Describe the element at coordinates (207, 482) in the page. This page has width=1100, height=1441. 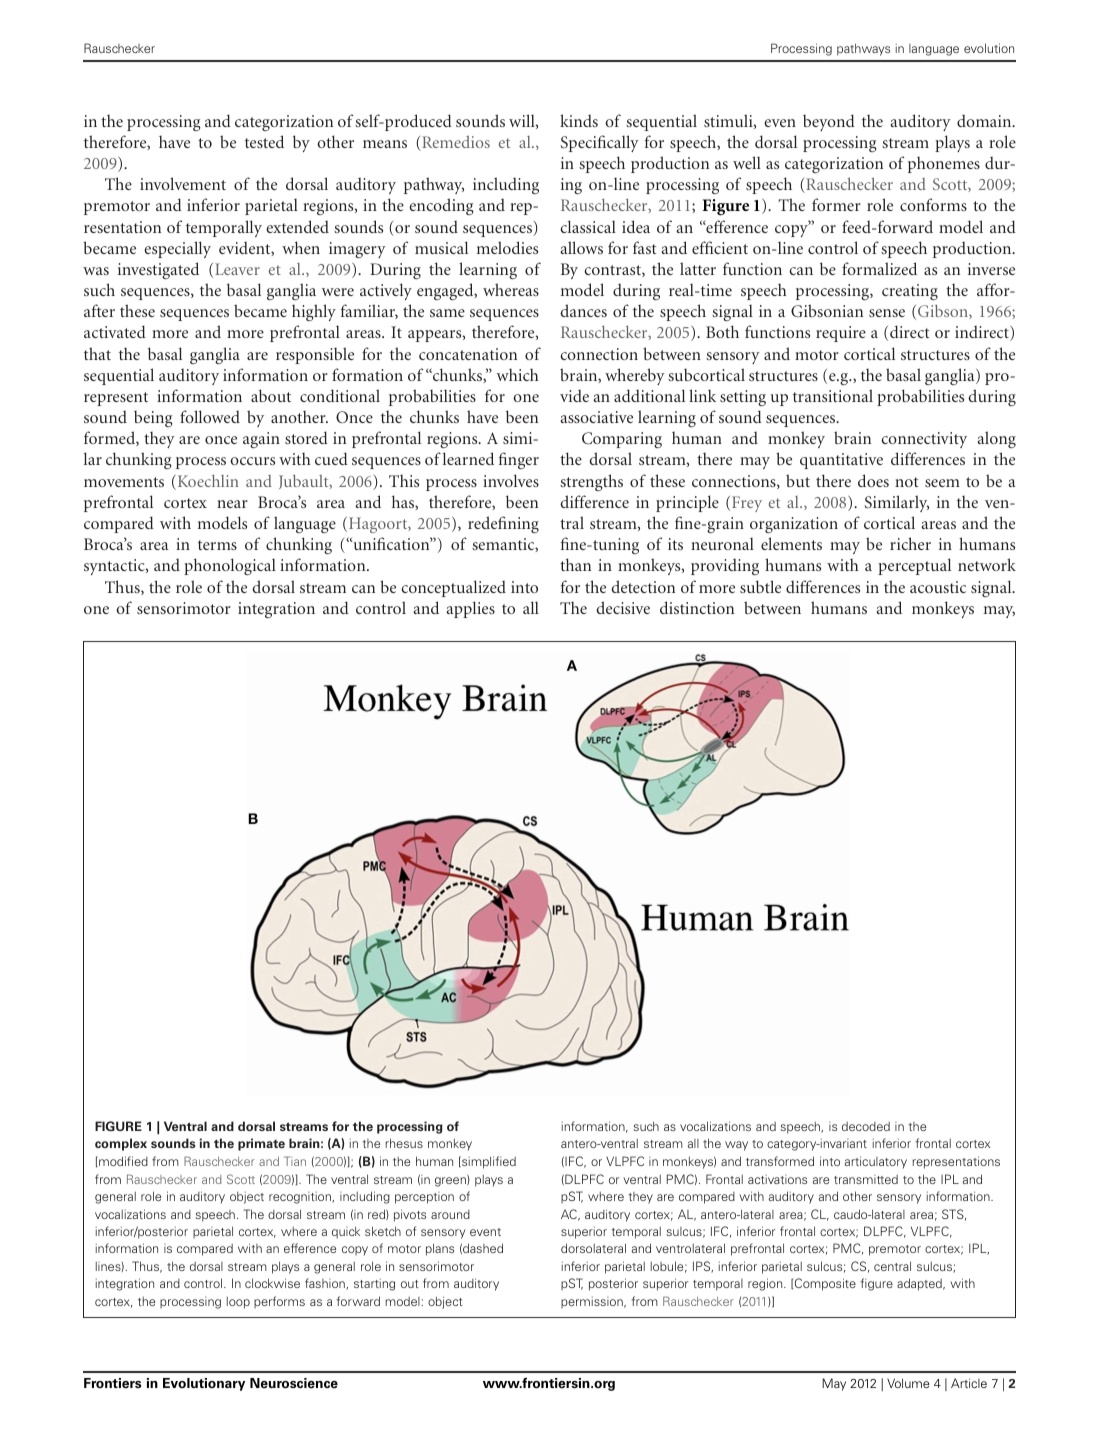
I see `Koechlin` at that location.
